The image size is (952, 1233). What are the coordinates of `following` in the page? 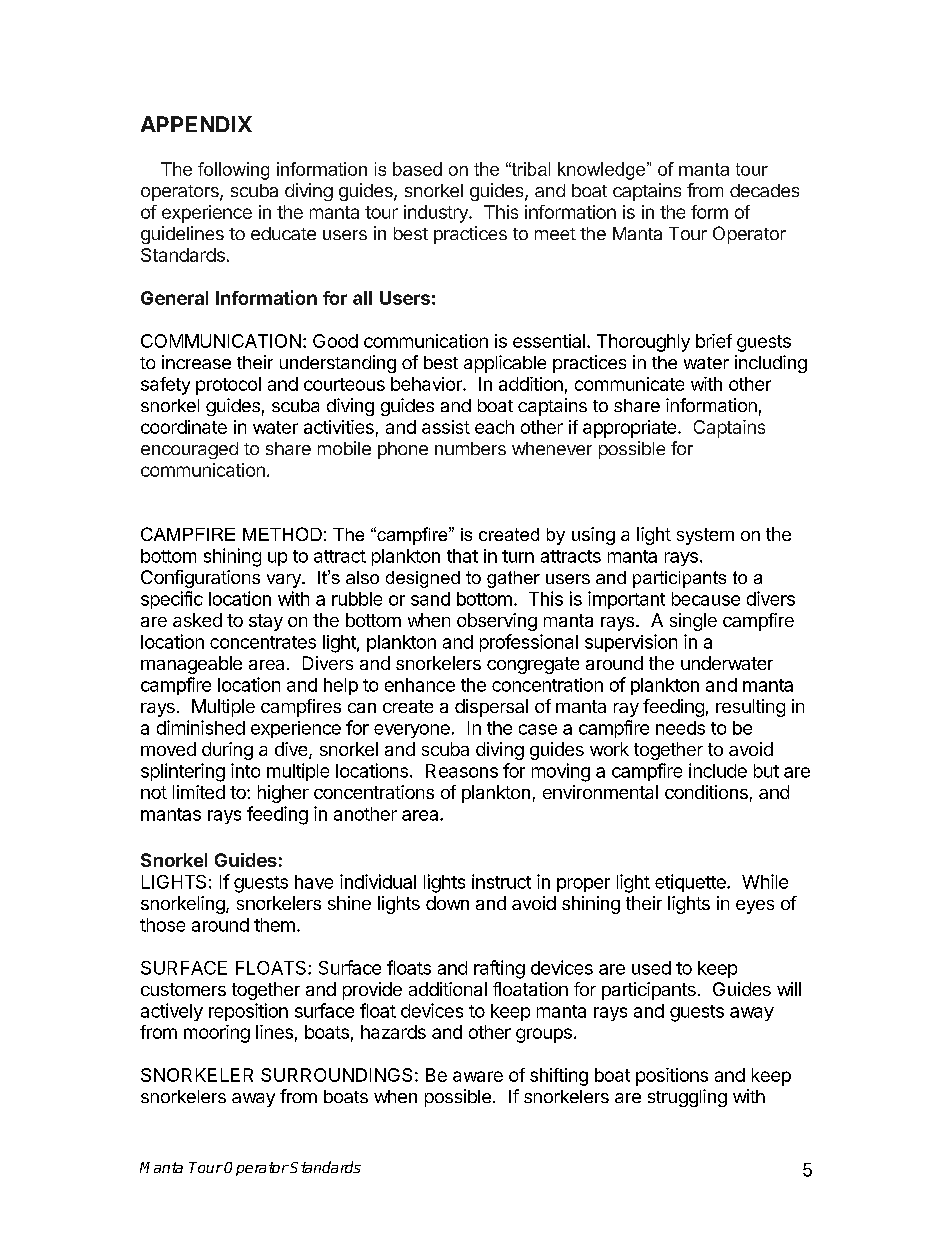 It's located at (233, 171).
